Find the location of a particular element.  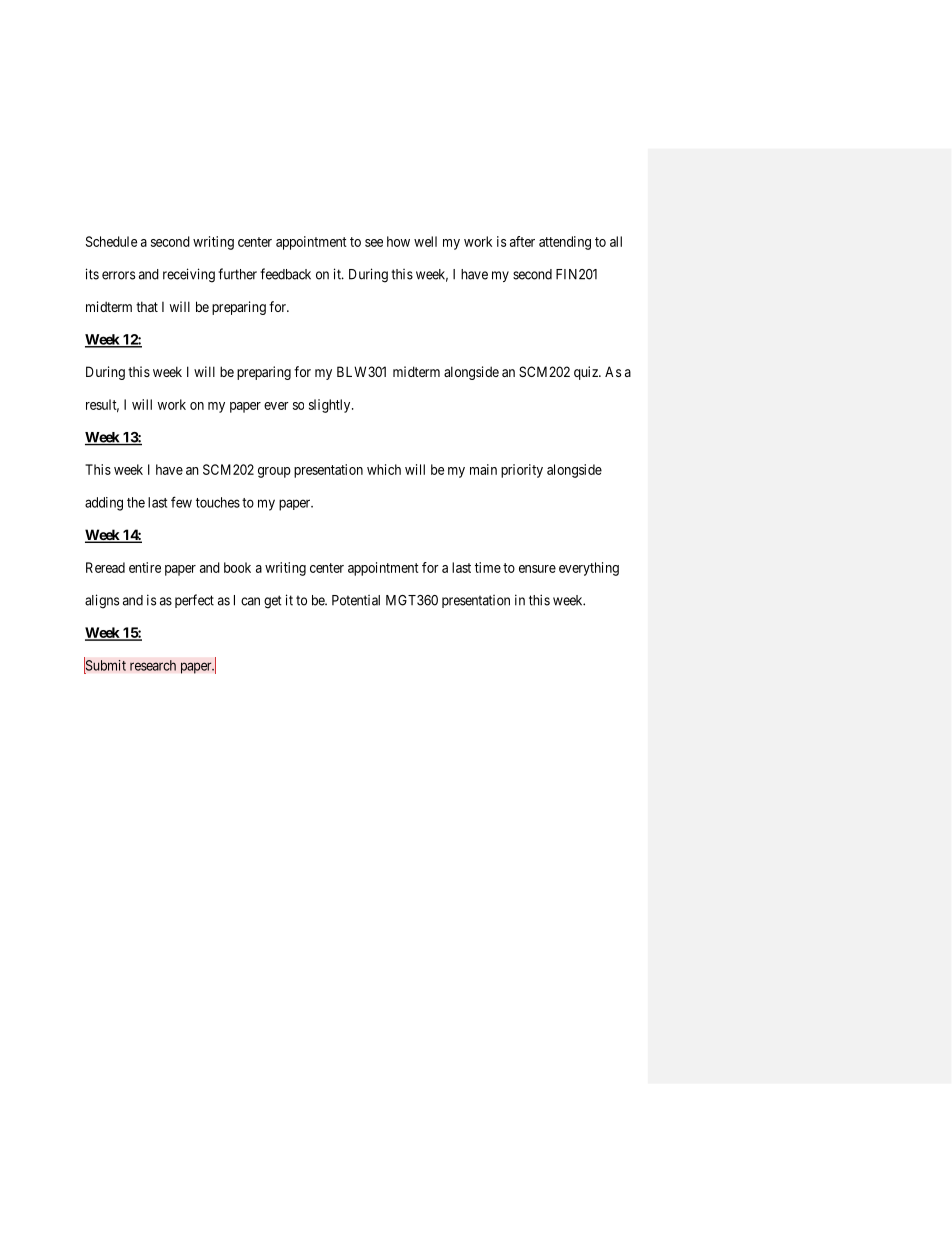

see is located at coordinates (374, 243).
